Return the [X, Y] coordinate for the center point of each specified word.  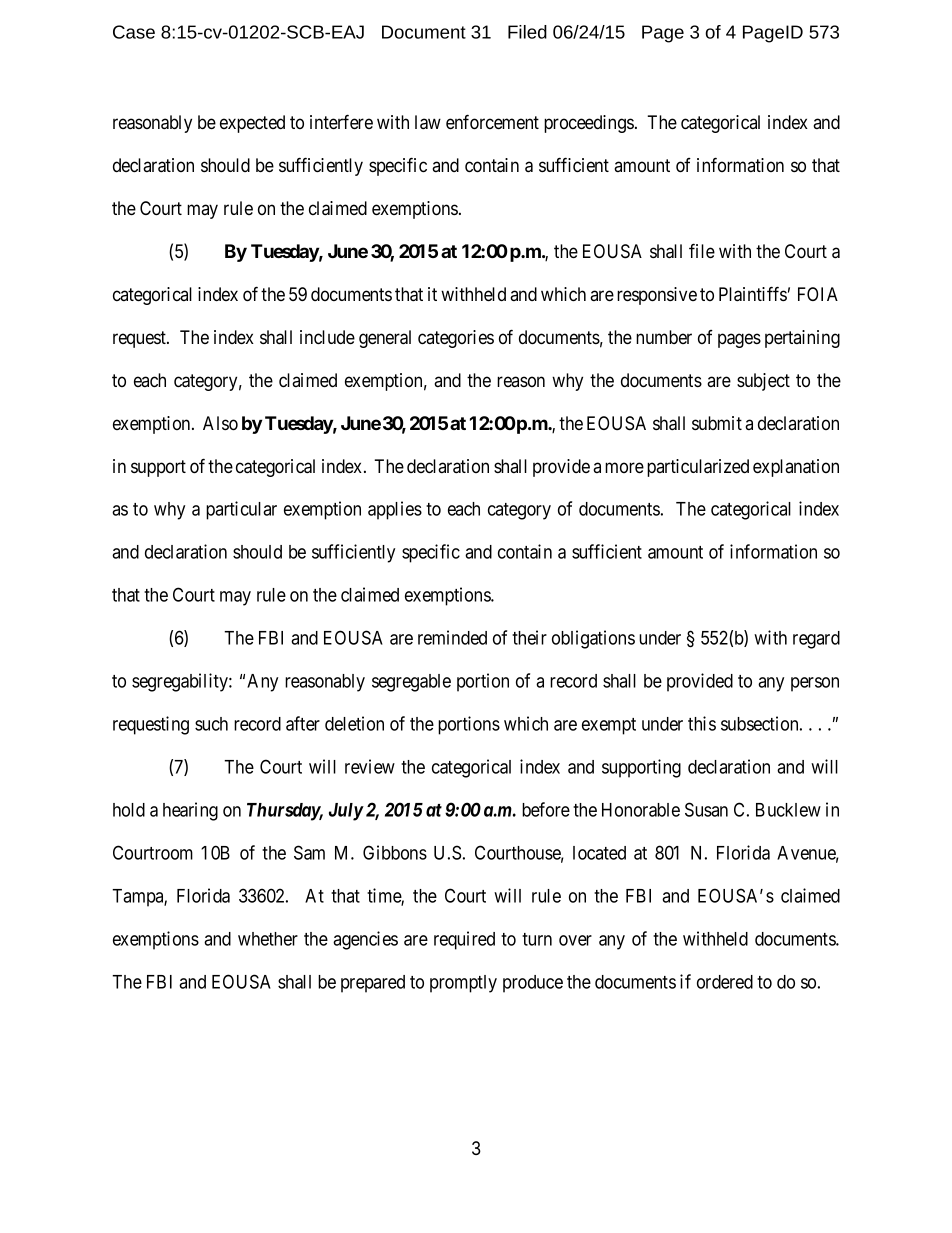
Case [134, 32]
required [464, 940]
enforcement [492, 122]
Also [220, 423]
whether [268, 939]
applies [395, 510]
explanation [796, 468]
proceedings [589, 124]
